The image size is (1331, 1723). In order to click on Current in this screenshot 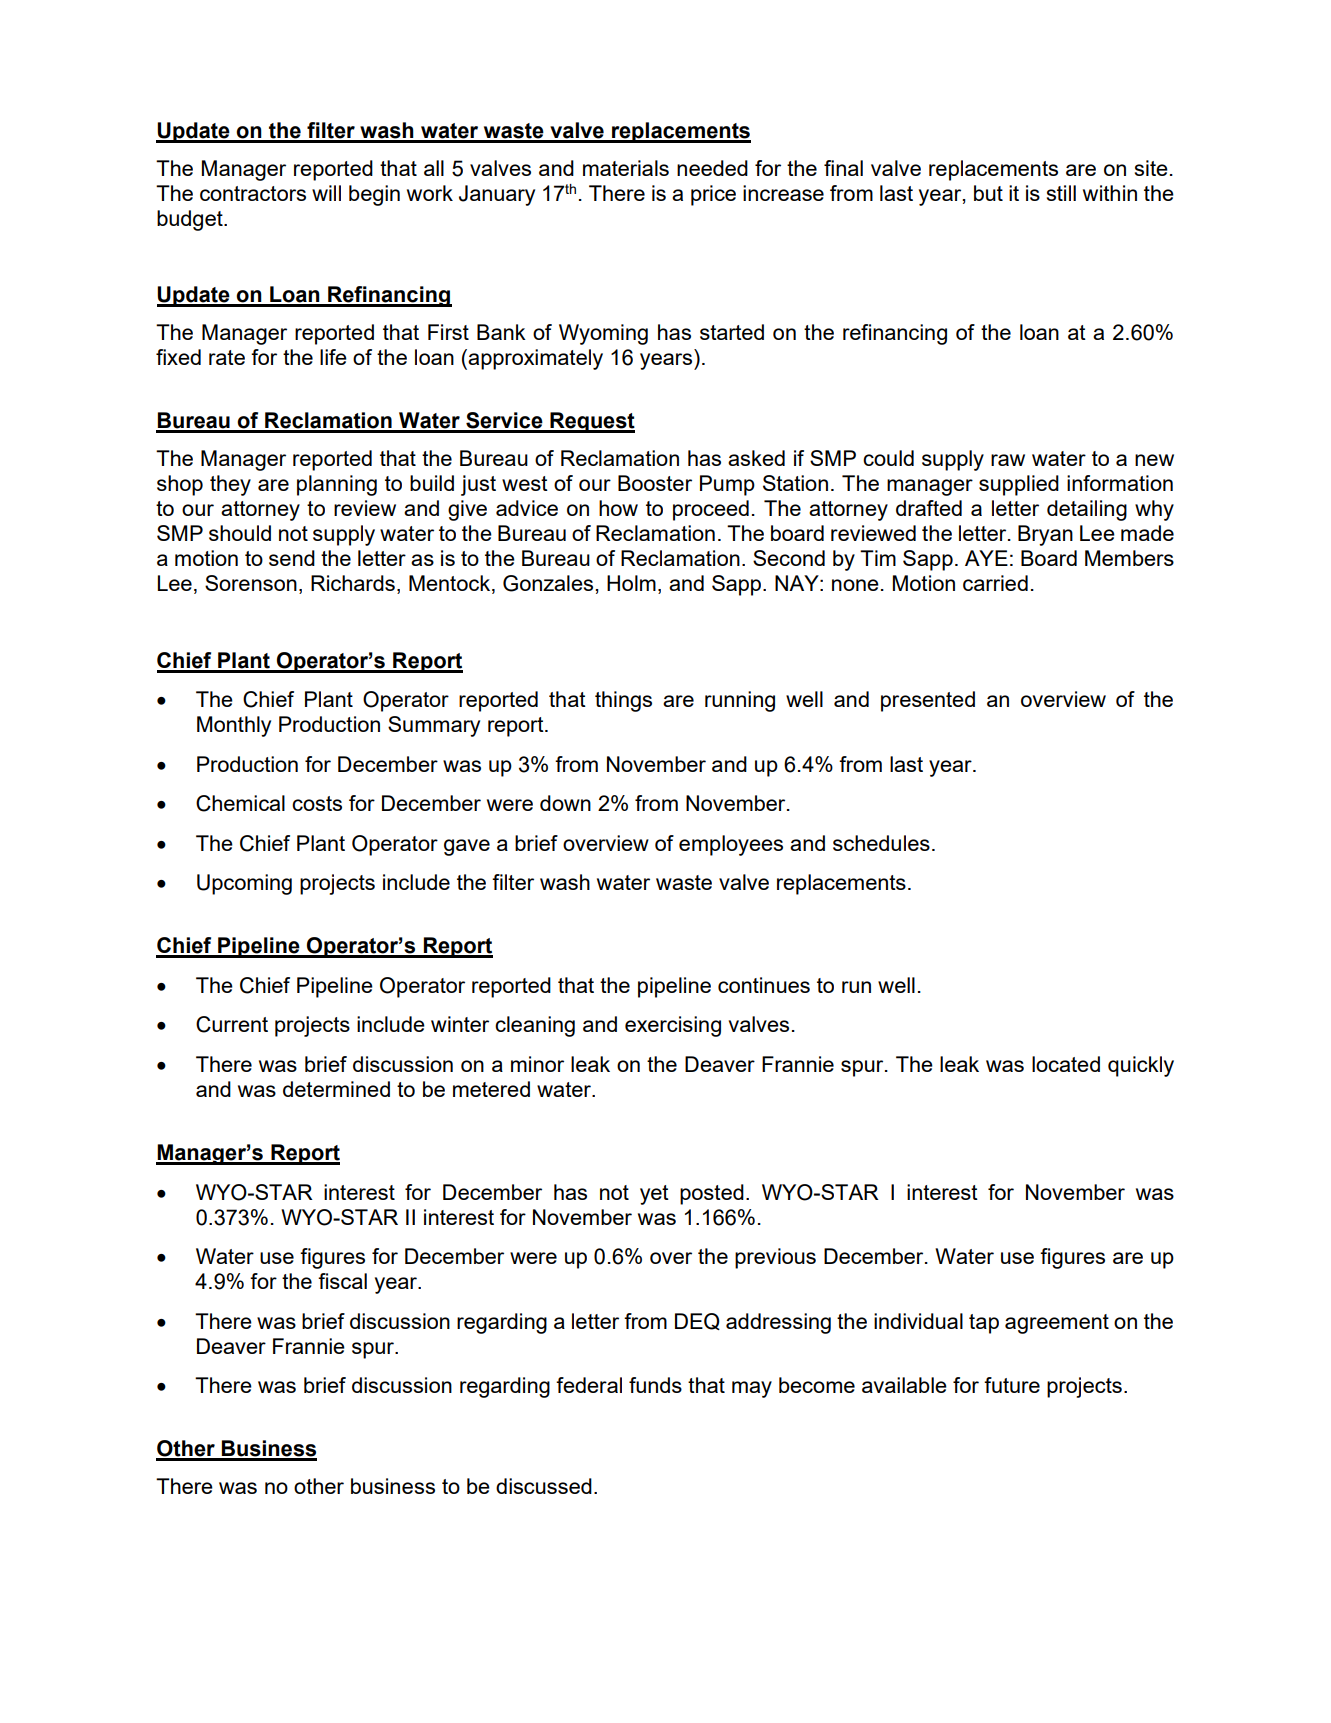, I will do `click(232, 1024)`.
